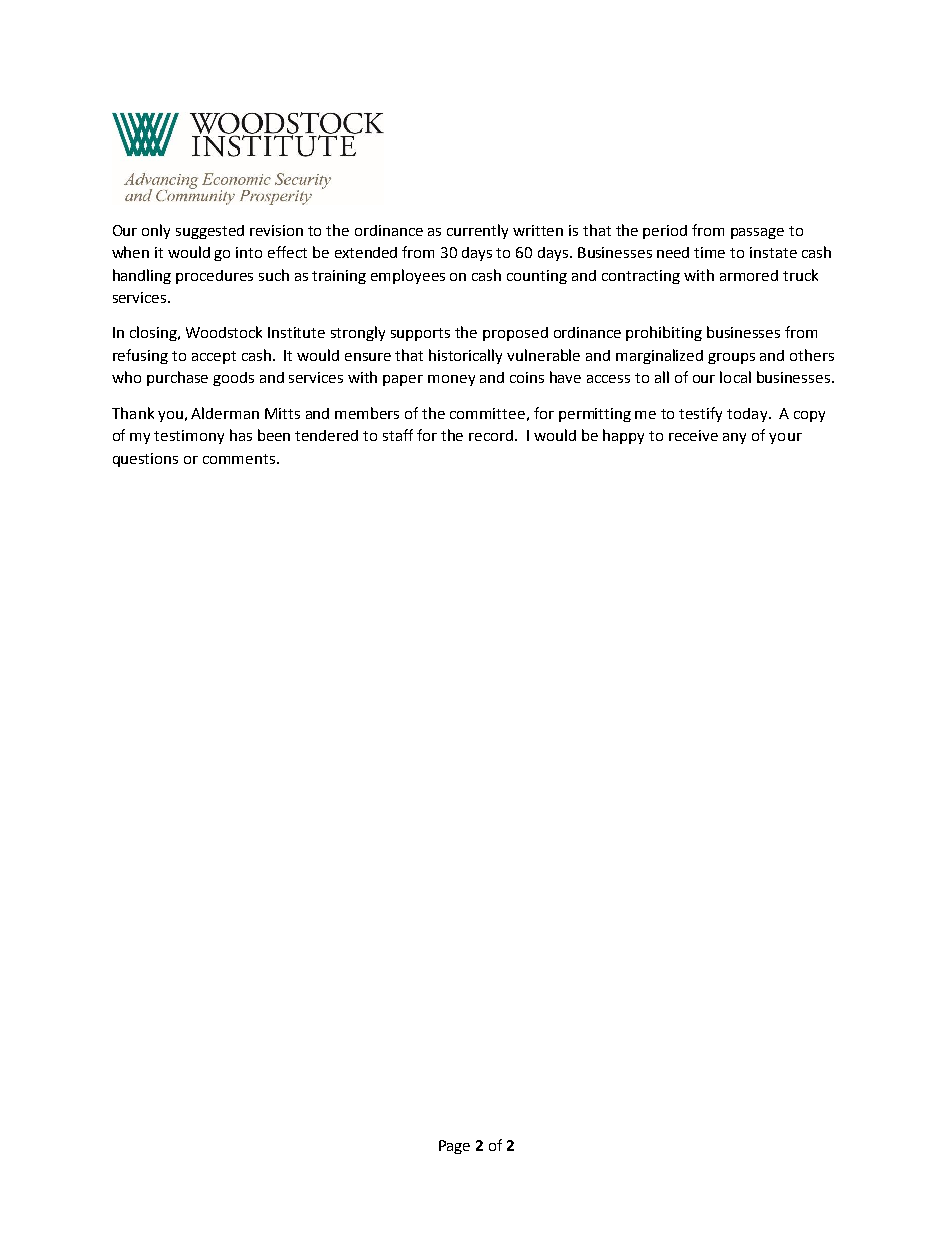  I want to click on Page, so click(454, 1147).
